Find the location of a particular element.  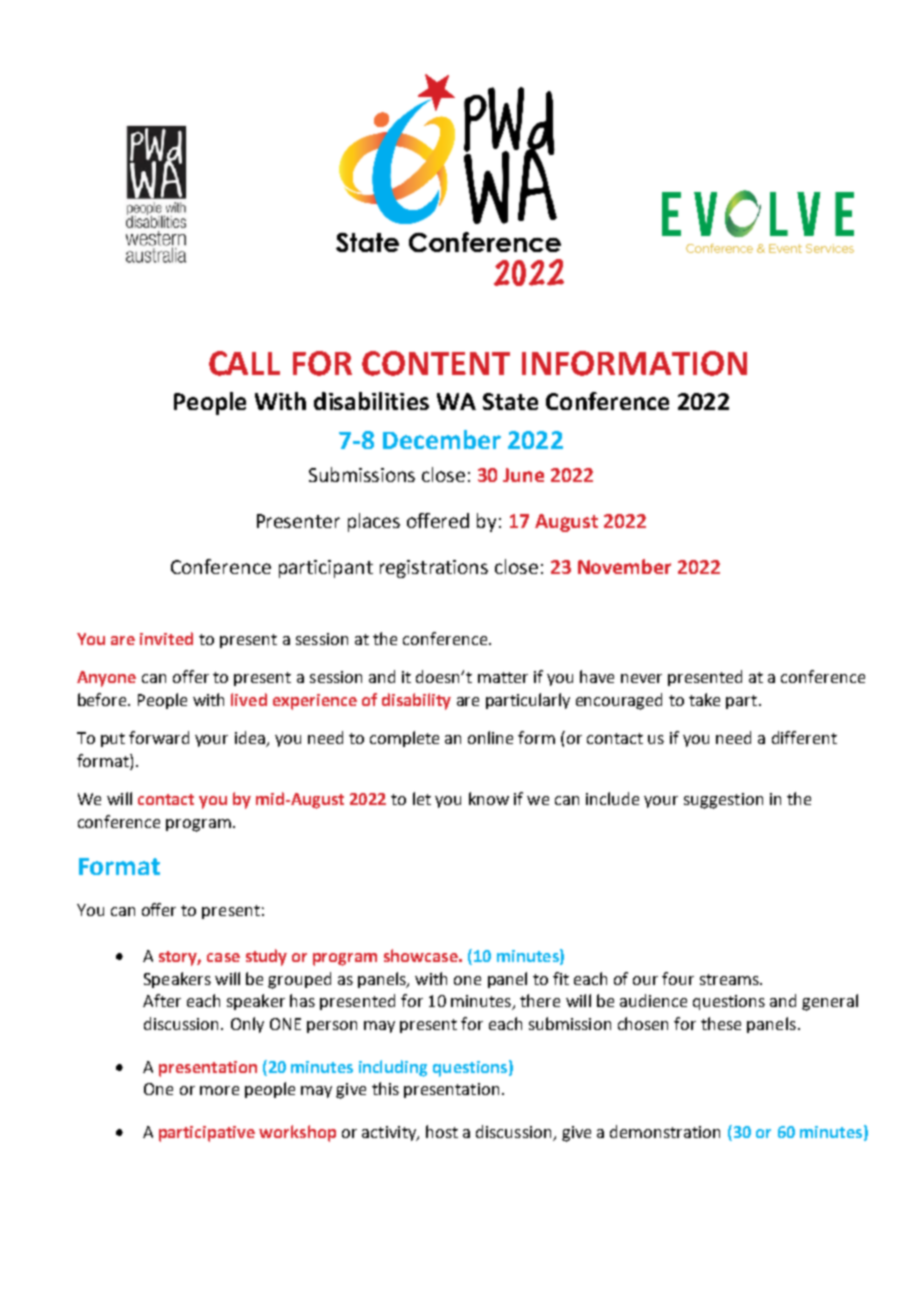

June is located at coordinates (523, 475).
